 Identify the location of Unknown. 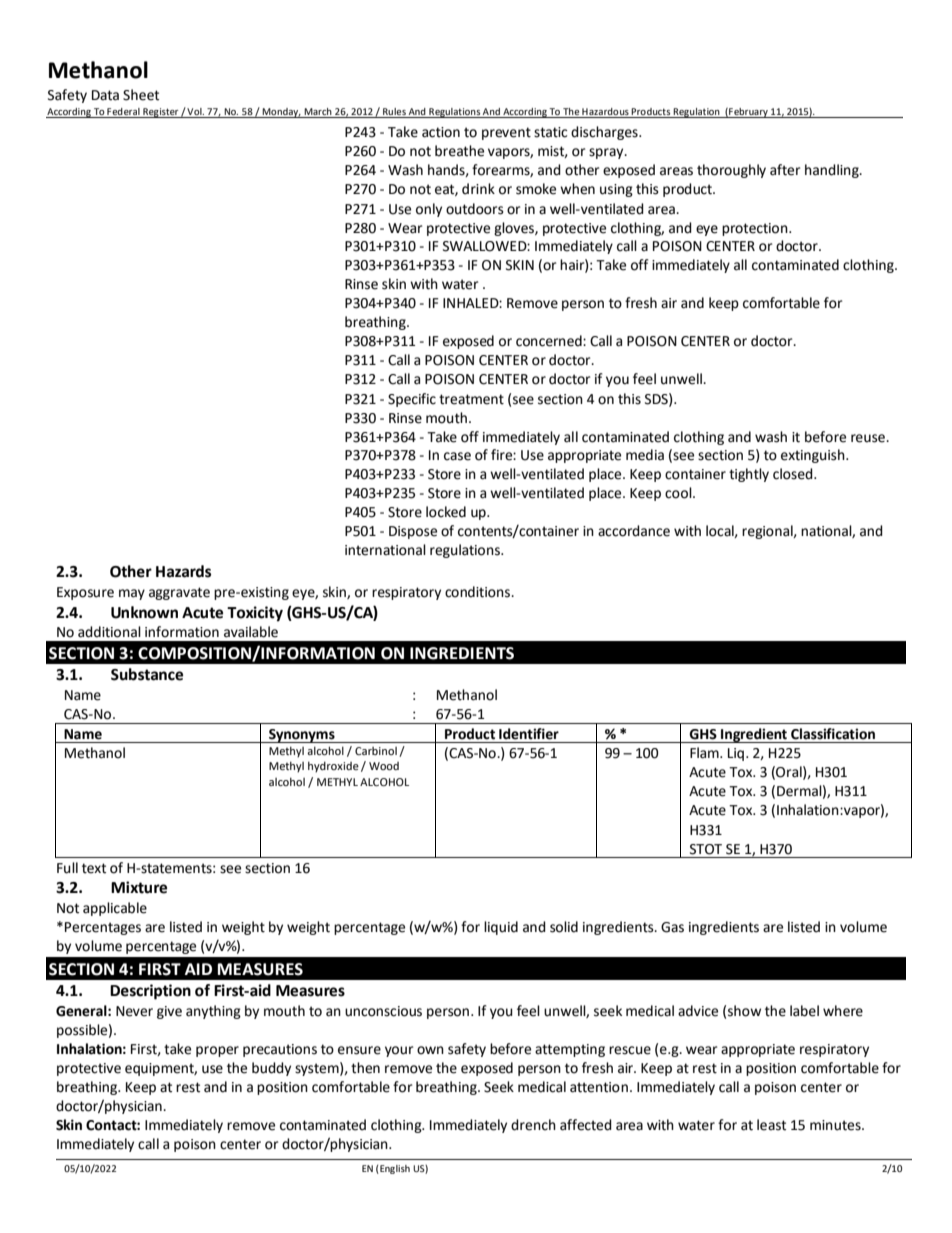
(144, 612).
